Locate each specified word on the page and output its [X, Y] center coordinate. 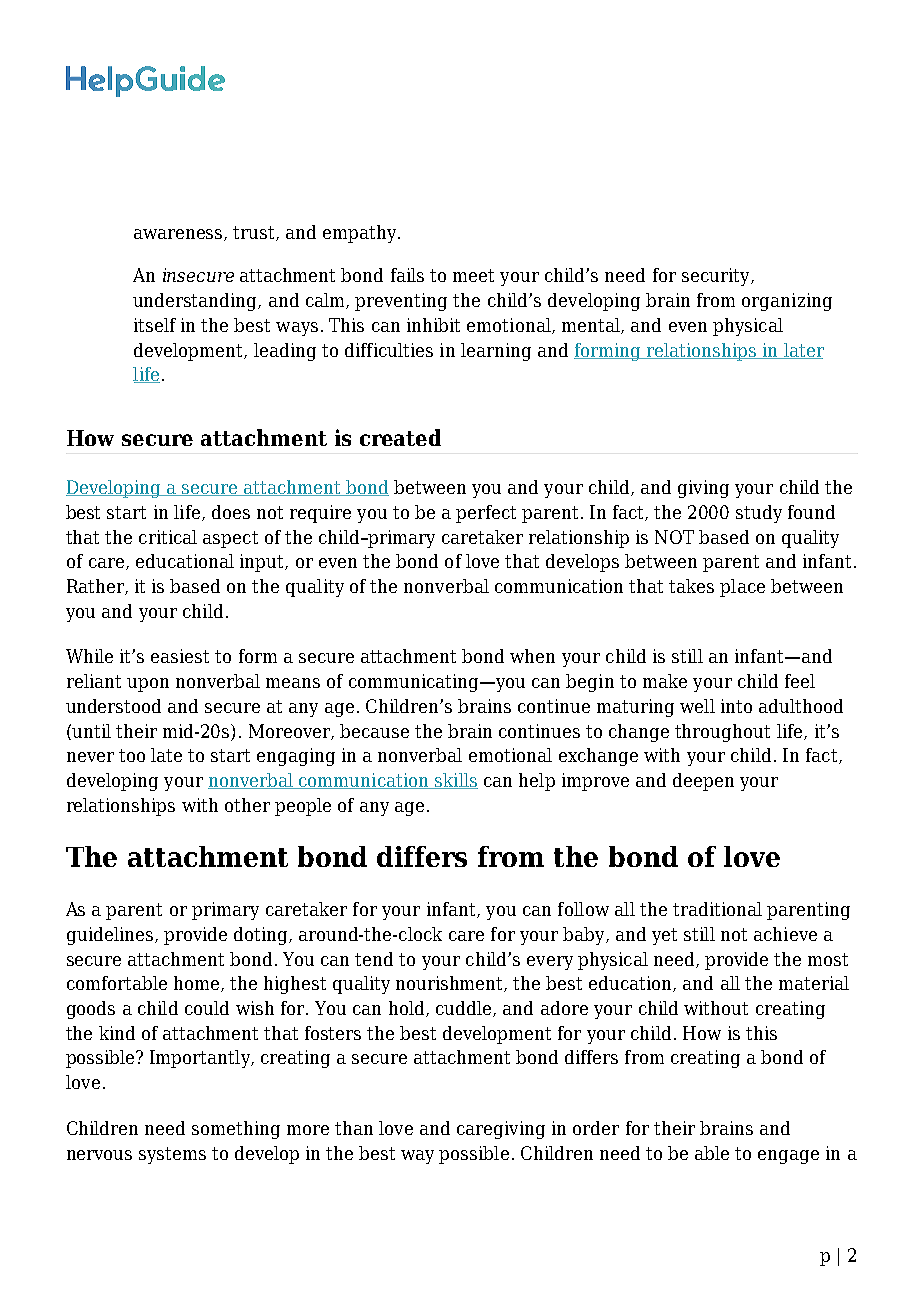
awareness [179, 235]
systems [172, 1155]
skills [455, 781]
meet [473, 275]
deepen [703, 782]
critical [168, 537]
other [247, 805]
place [742, 588]
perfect [486, 514]
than [354, 1128]
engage [788, 1157]
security [717, 277]
